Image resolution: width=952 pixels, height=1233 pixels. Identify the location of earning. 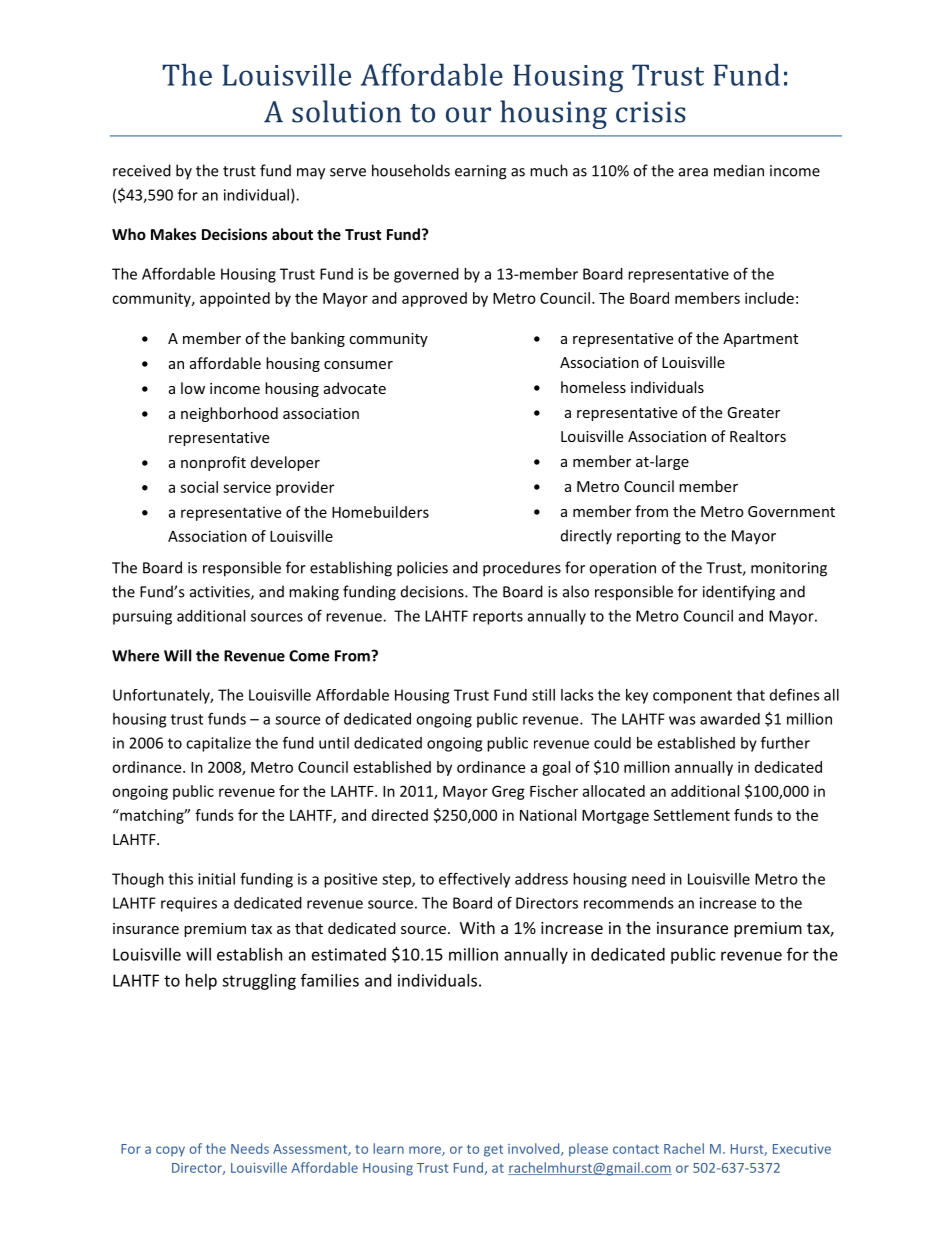
(481, 172).
